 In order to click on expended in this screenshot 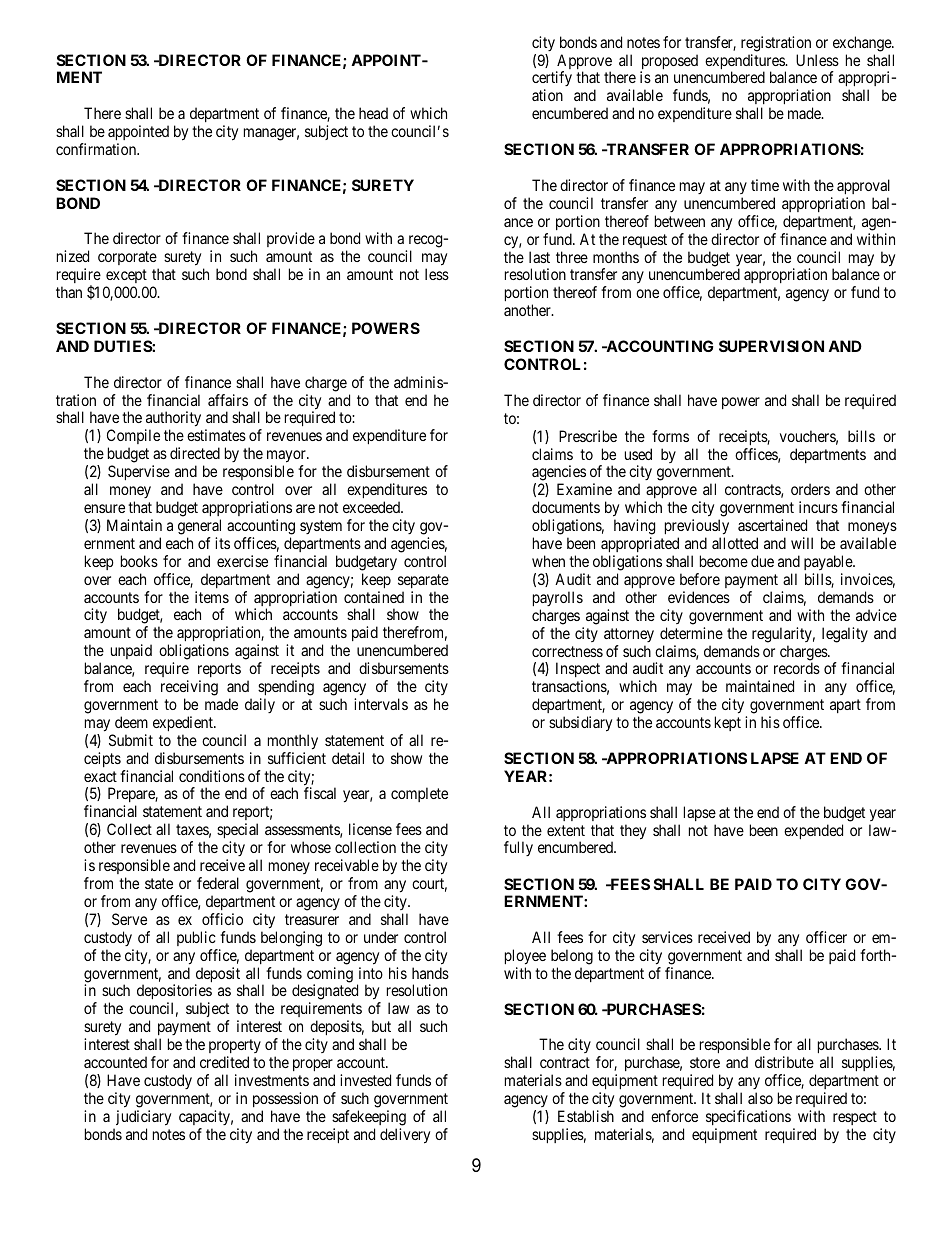, I will do `click(813, 831)`.
